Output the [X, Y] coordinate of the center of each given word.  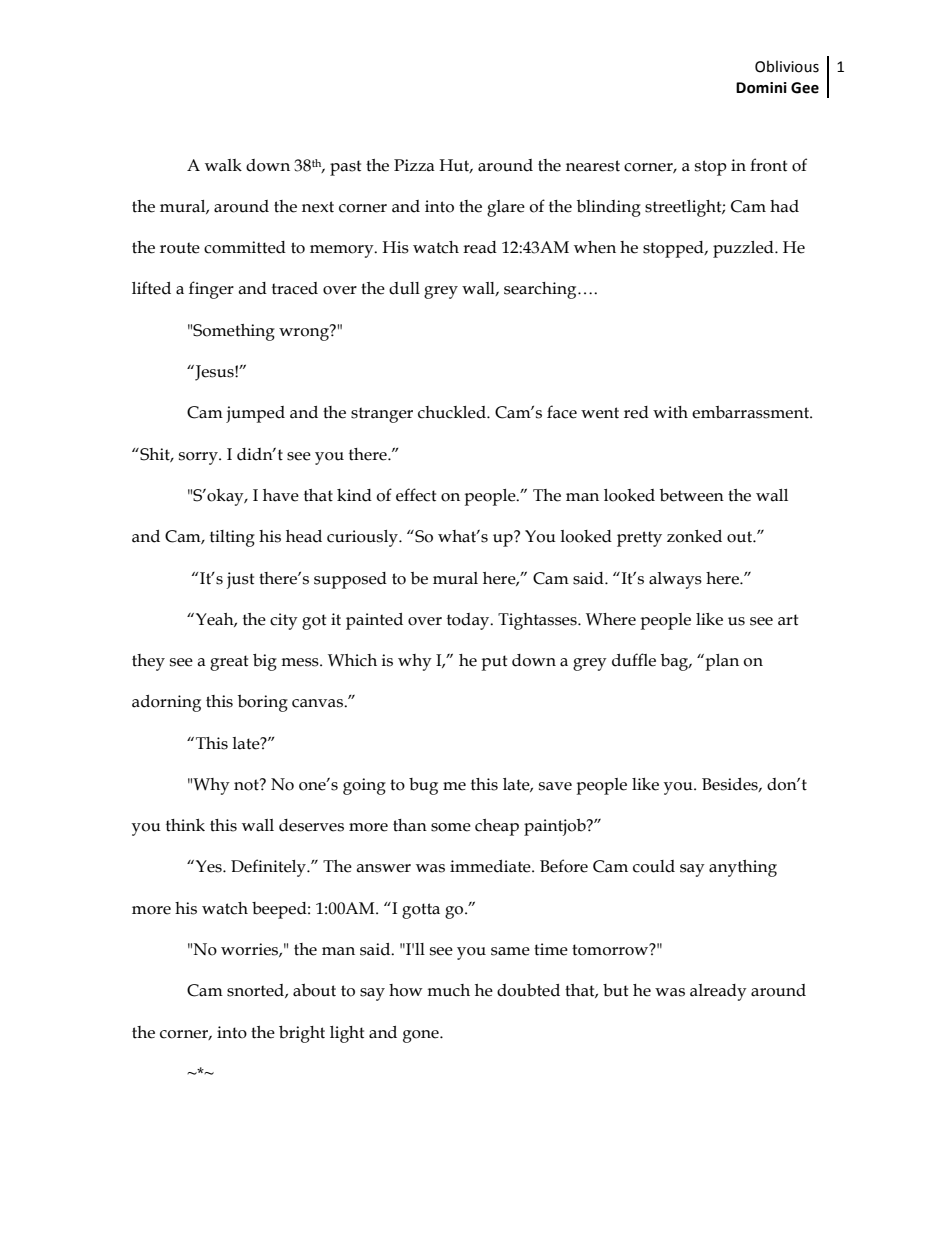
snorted [256, 991]
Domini [761, 88]
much [448, 990]
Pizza [414, 165]
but [615, 990]
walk [223, 165]
